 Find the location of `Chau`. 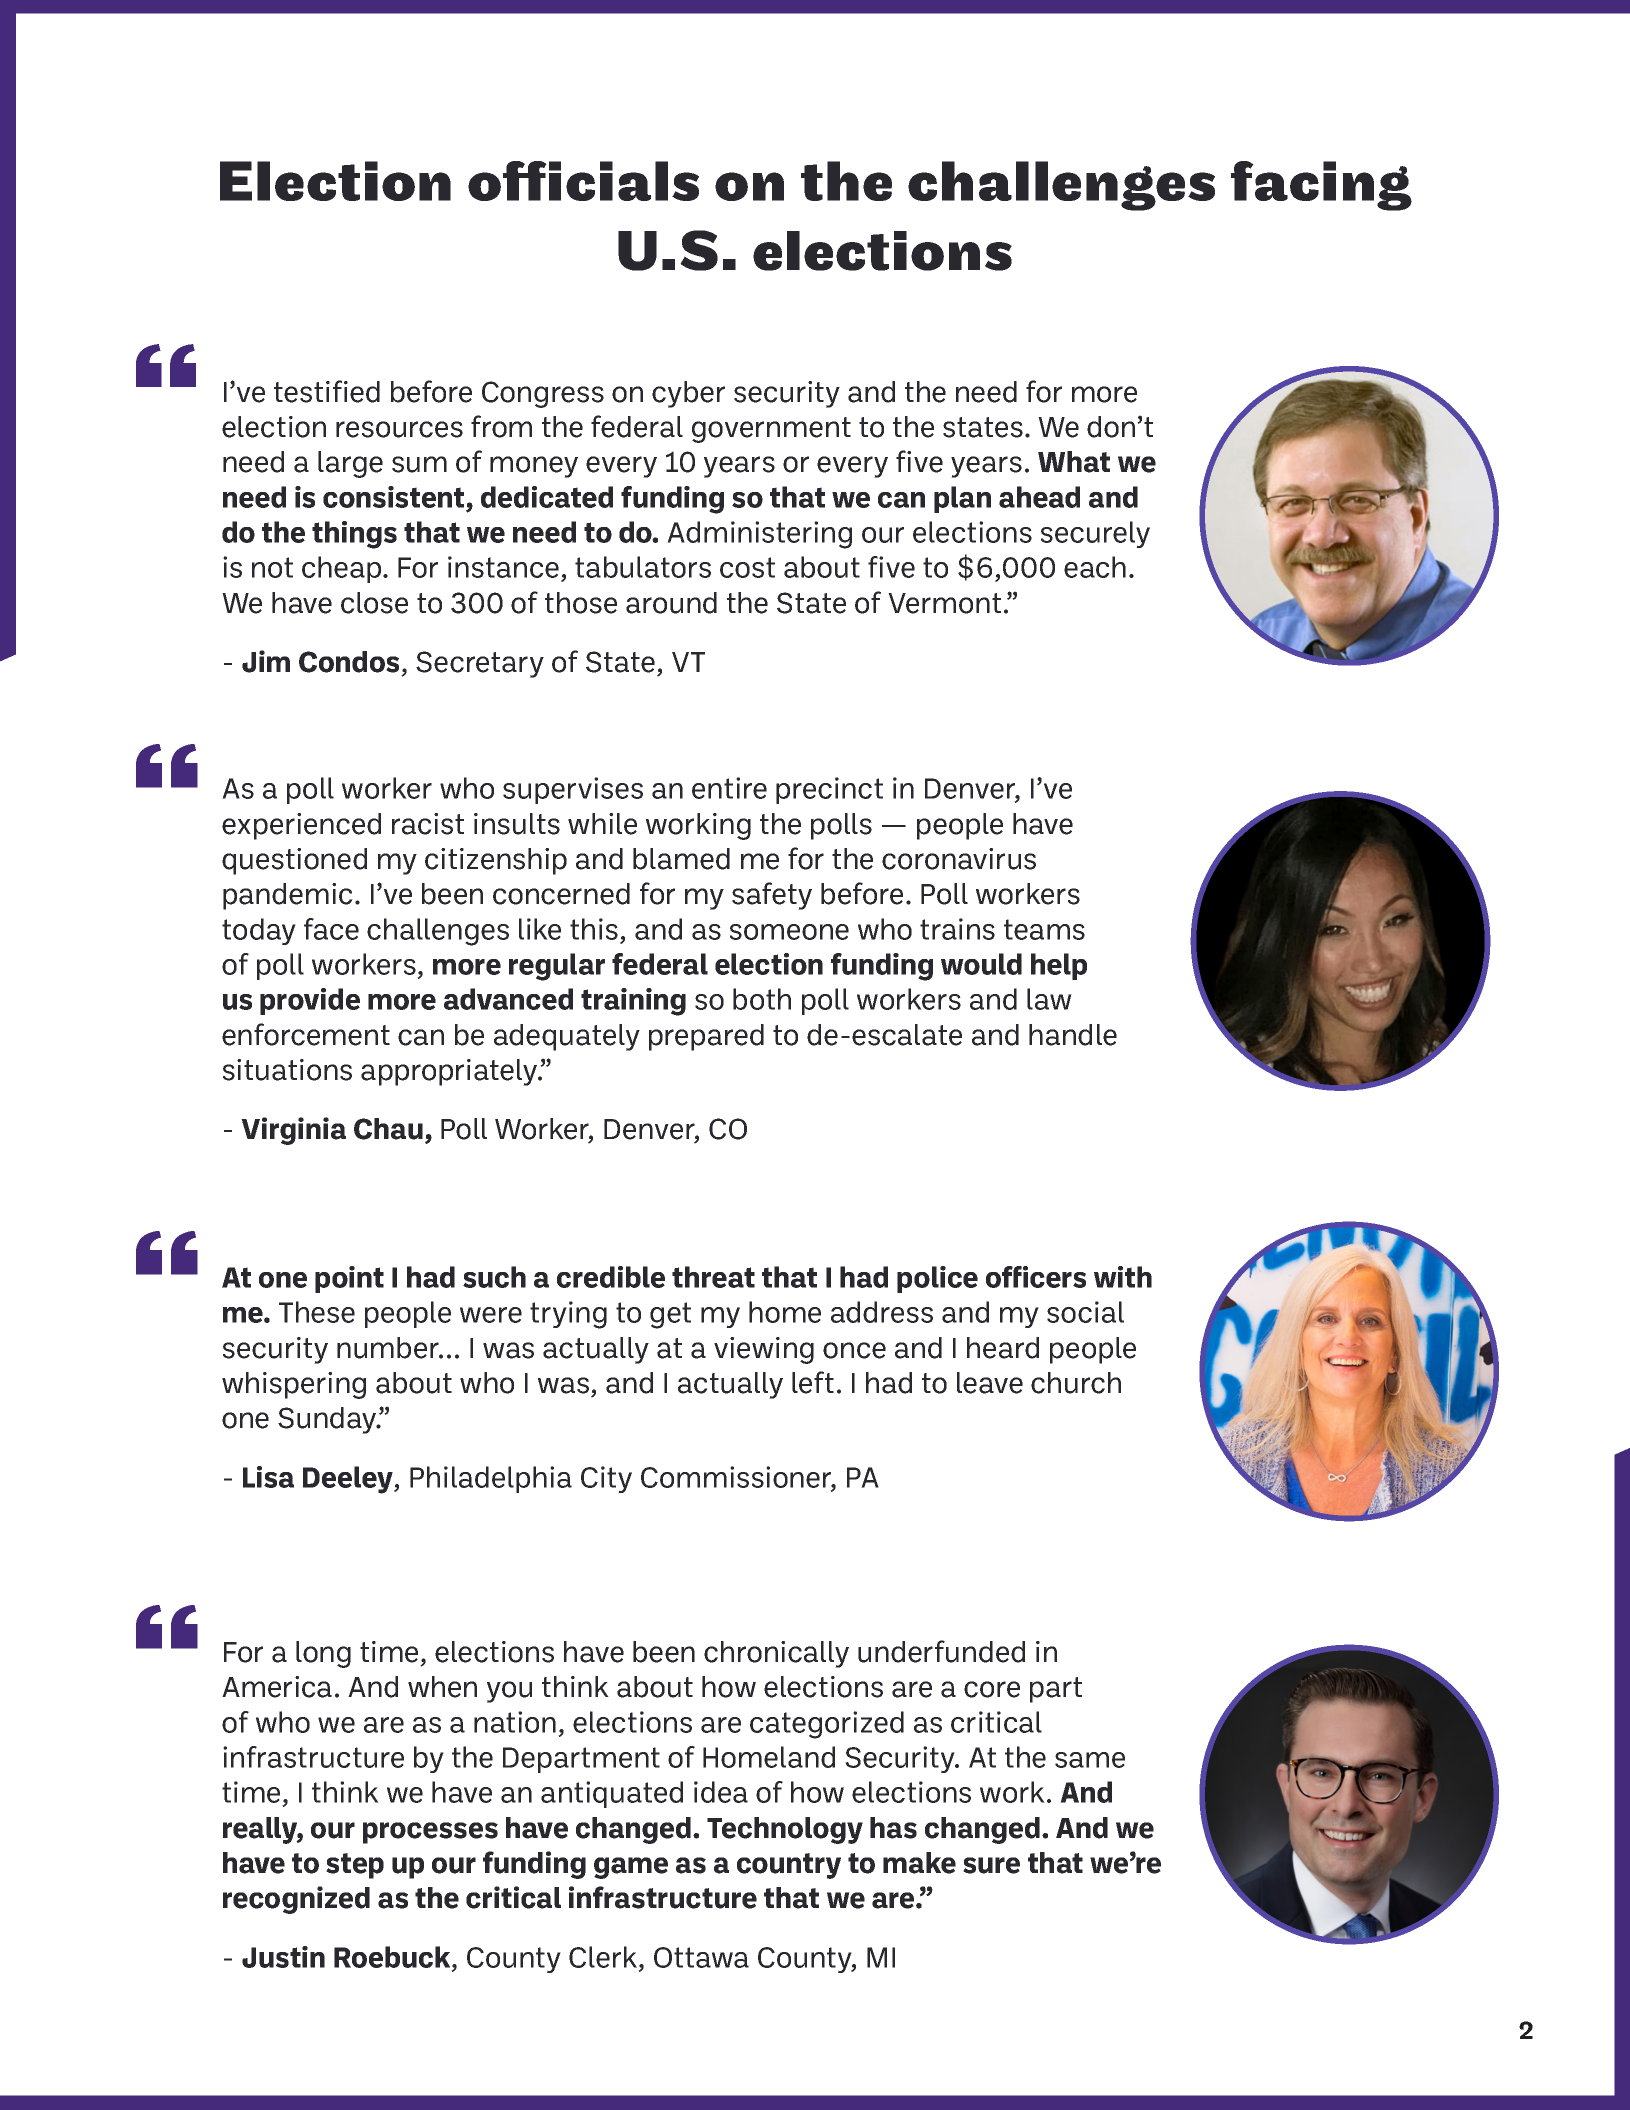

Chau is located at coordinates (388, 1129).
